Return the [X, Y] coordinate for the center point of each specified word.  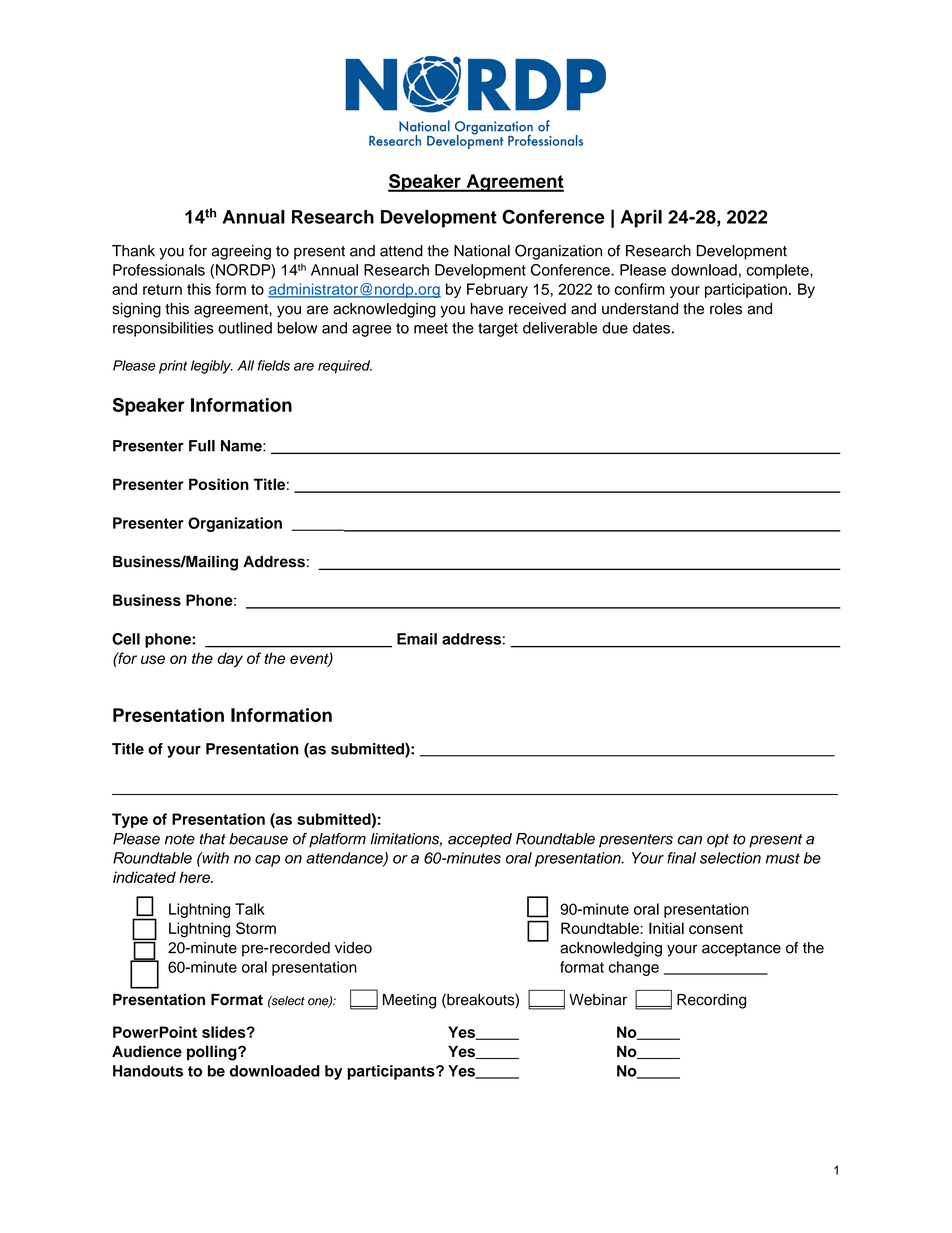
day [230, 659]
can [690, 840]
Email [417, 639]
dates [651, 328]
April [641, 219]
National [482, 251]
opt [718, 841]
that [213, 839]
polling [213, 1053]
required [345, 367]
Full [202, 446]
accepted [480, 840]
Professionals [159, 270]
